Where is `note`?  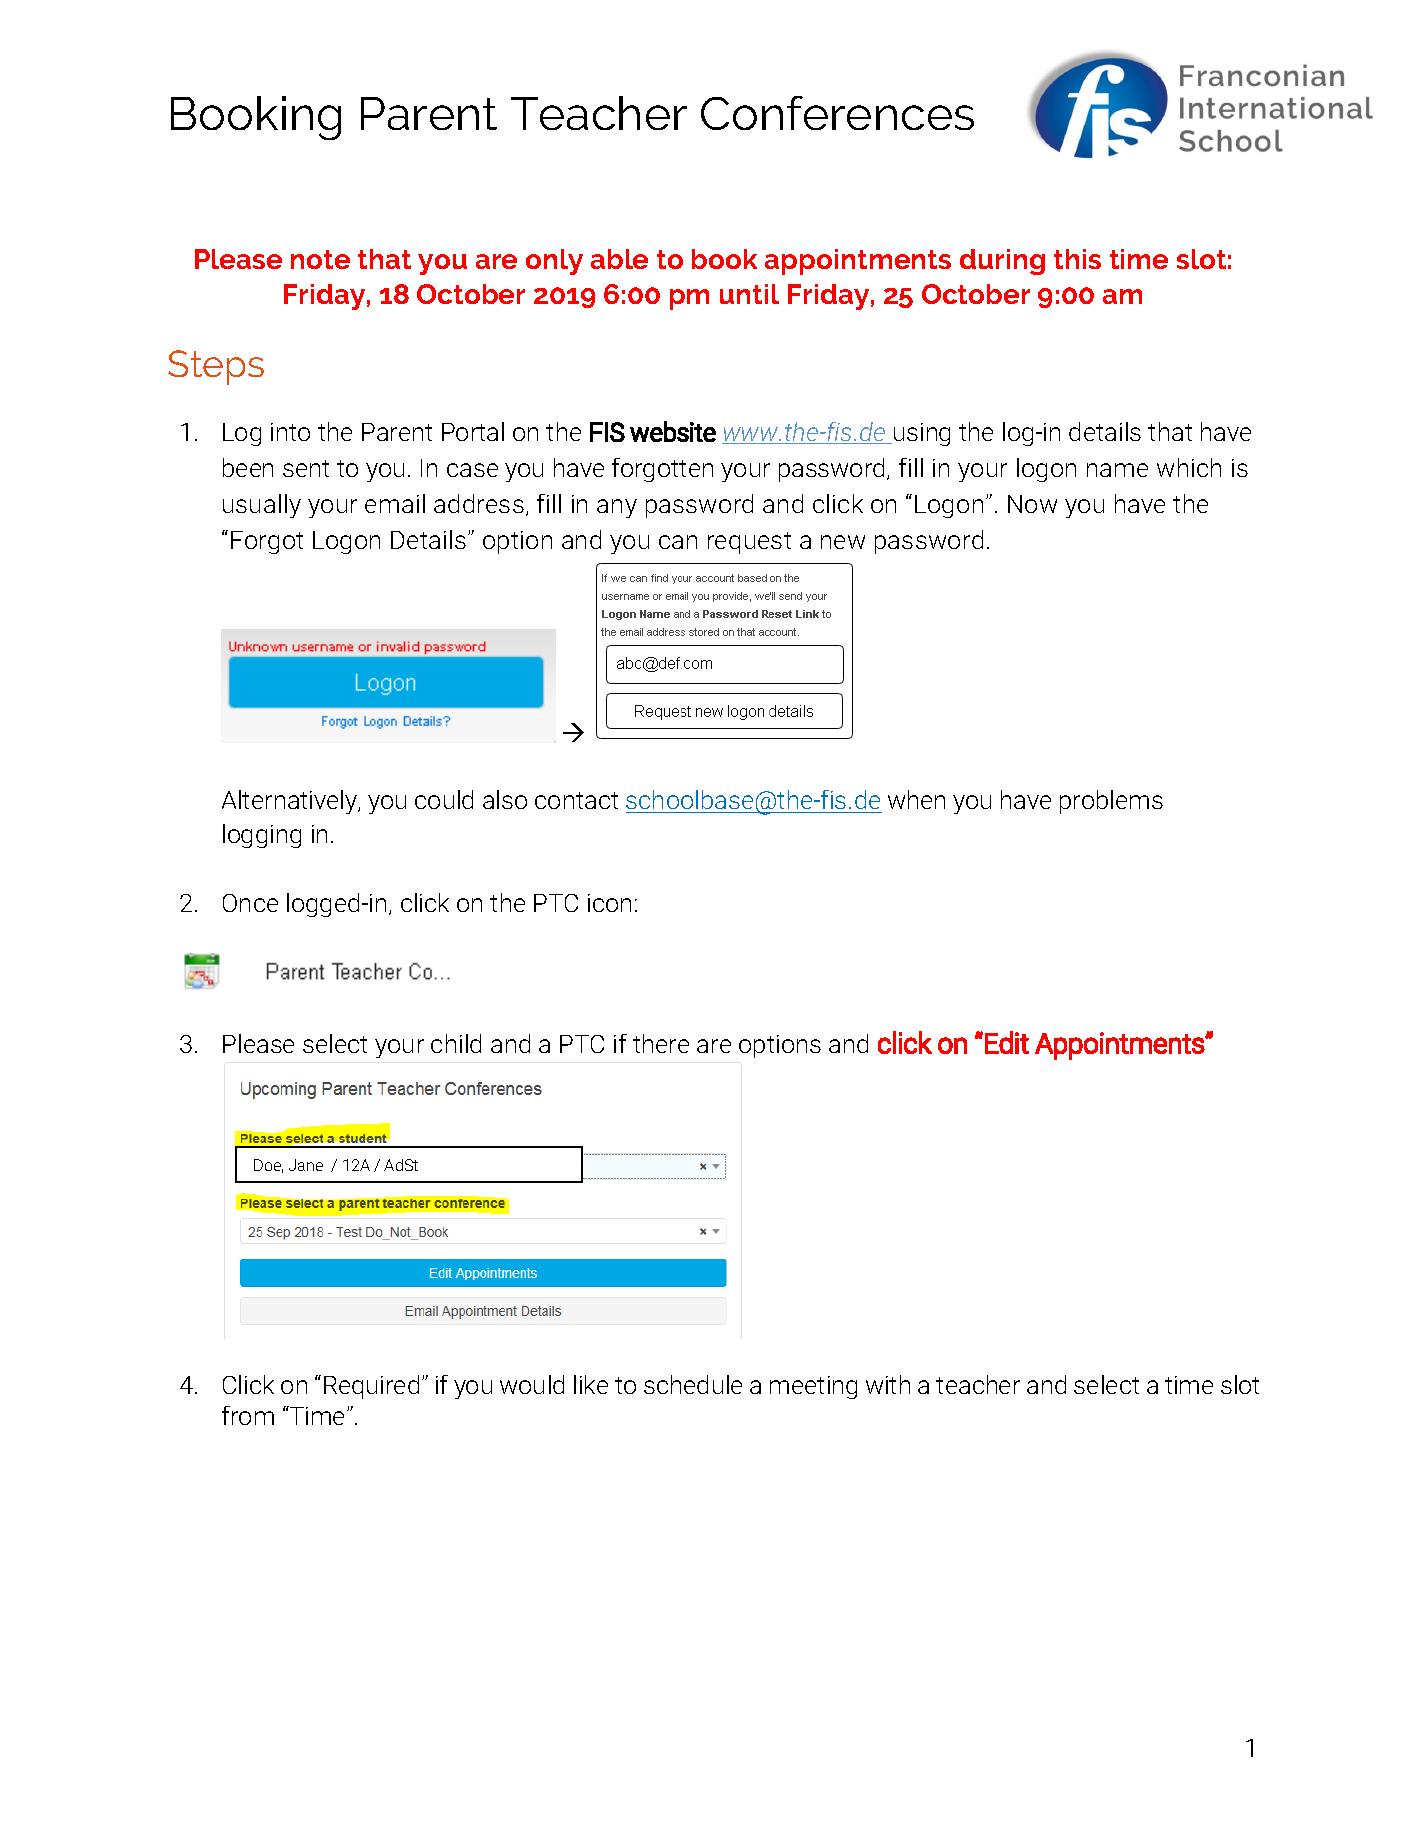
note is located at coordinates (320, 259).
